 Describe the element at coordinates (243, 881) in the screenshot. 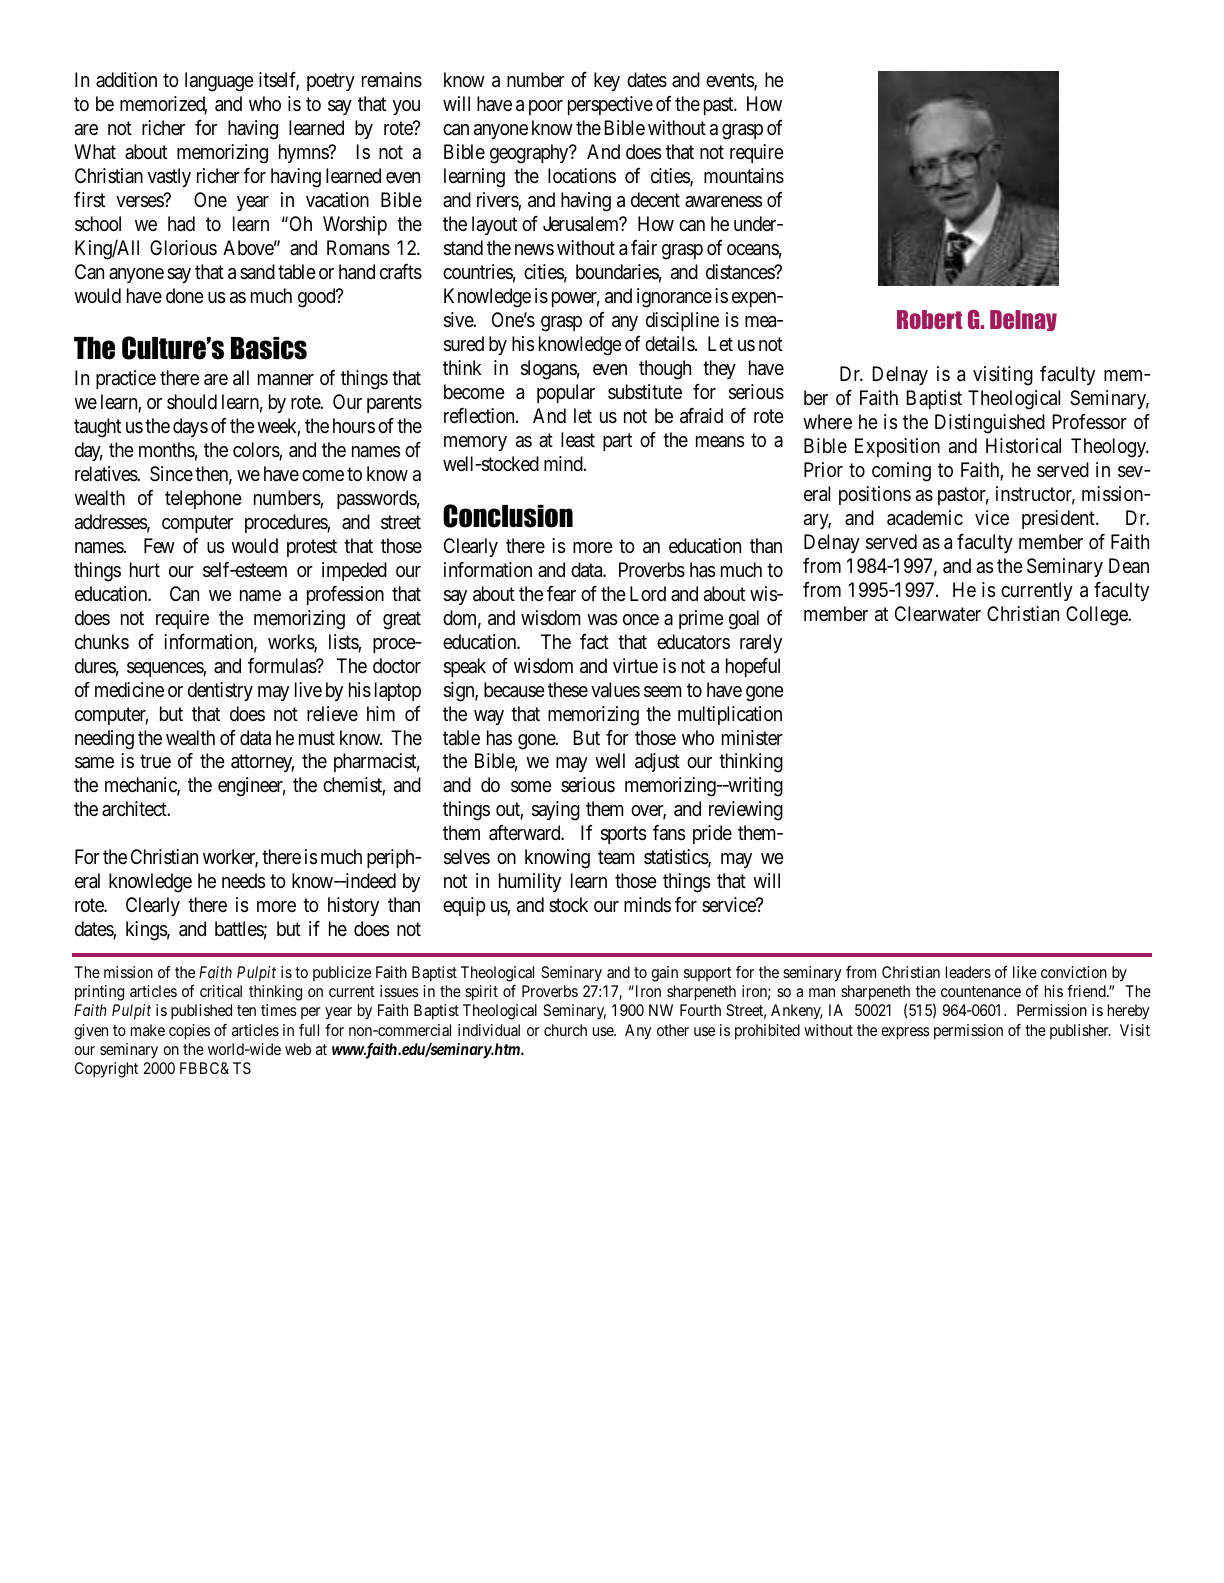

I see `needs` at that location.
